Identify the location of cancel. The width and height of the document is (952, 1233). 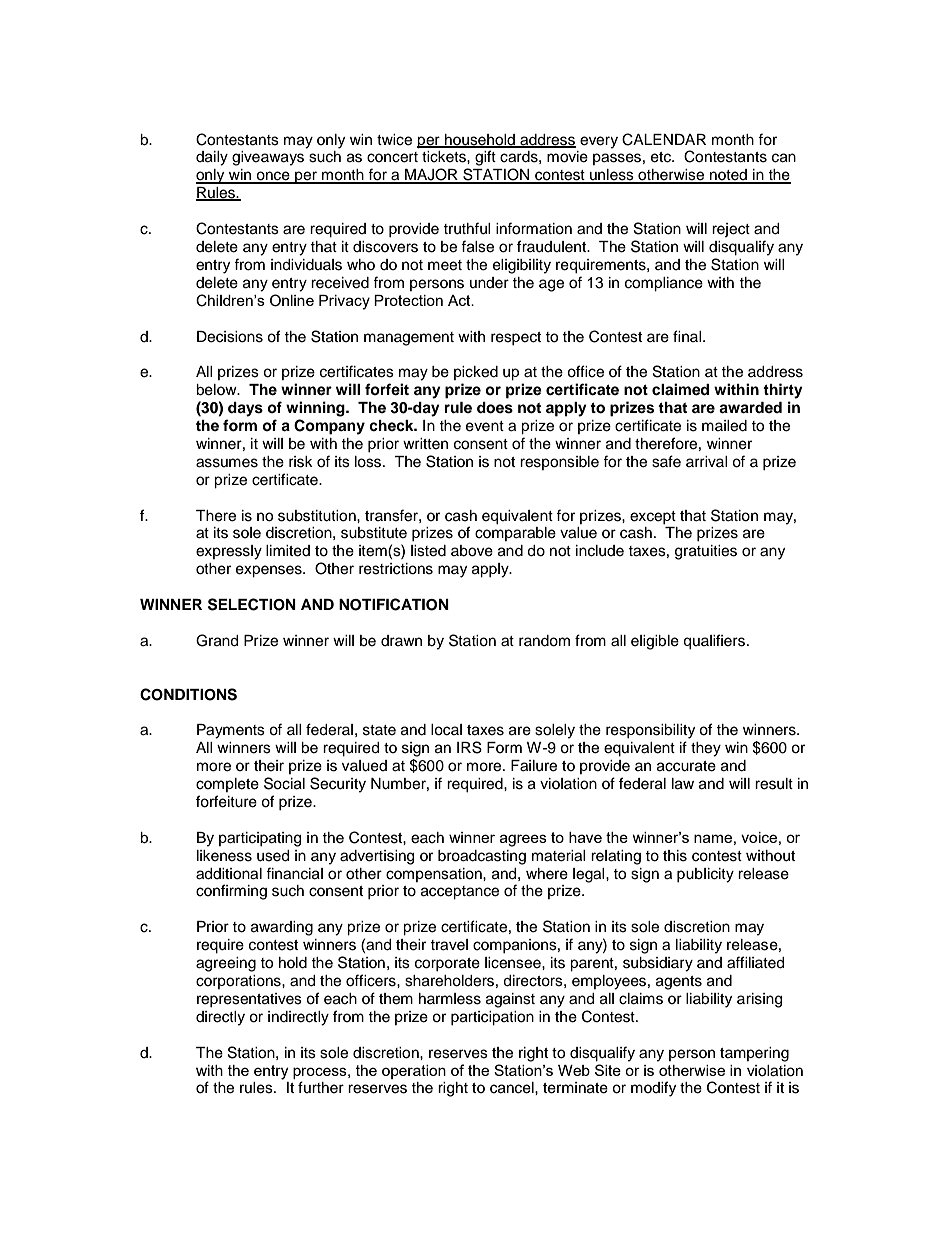
(513, 1088).
